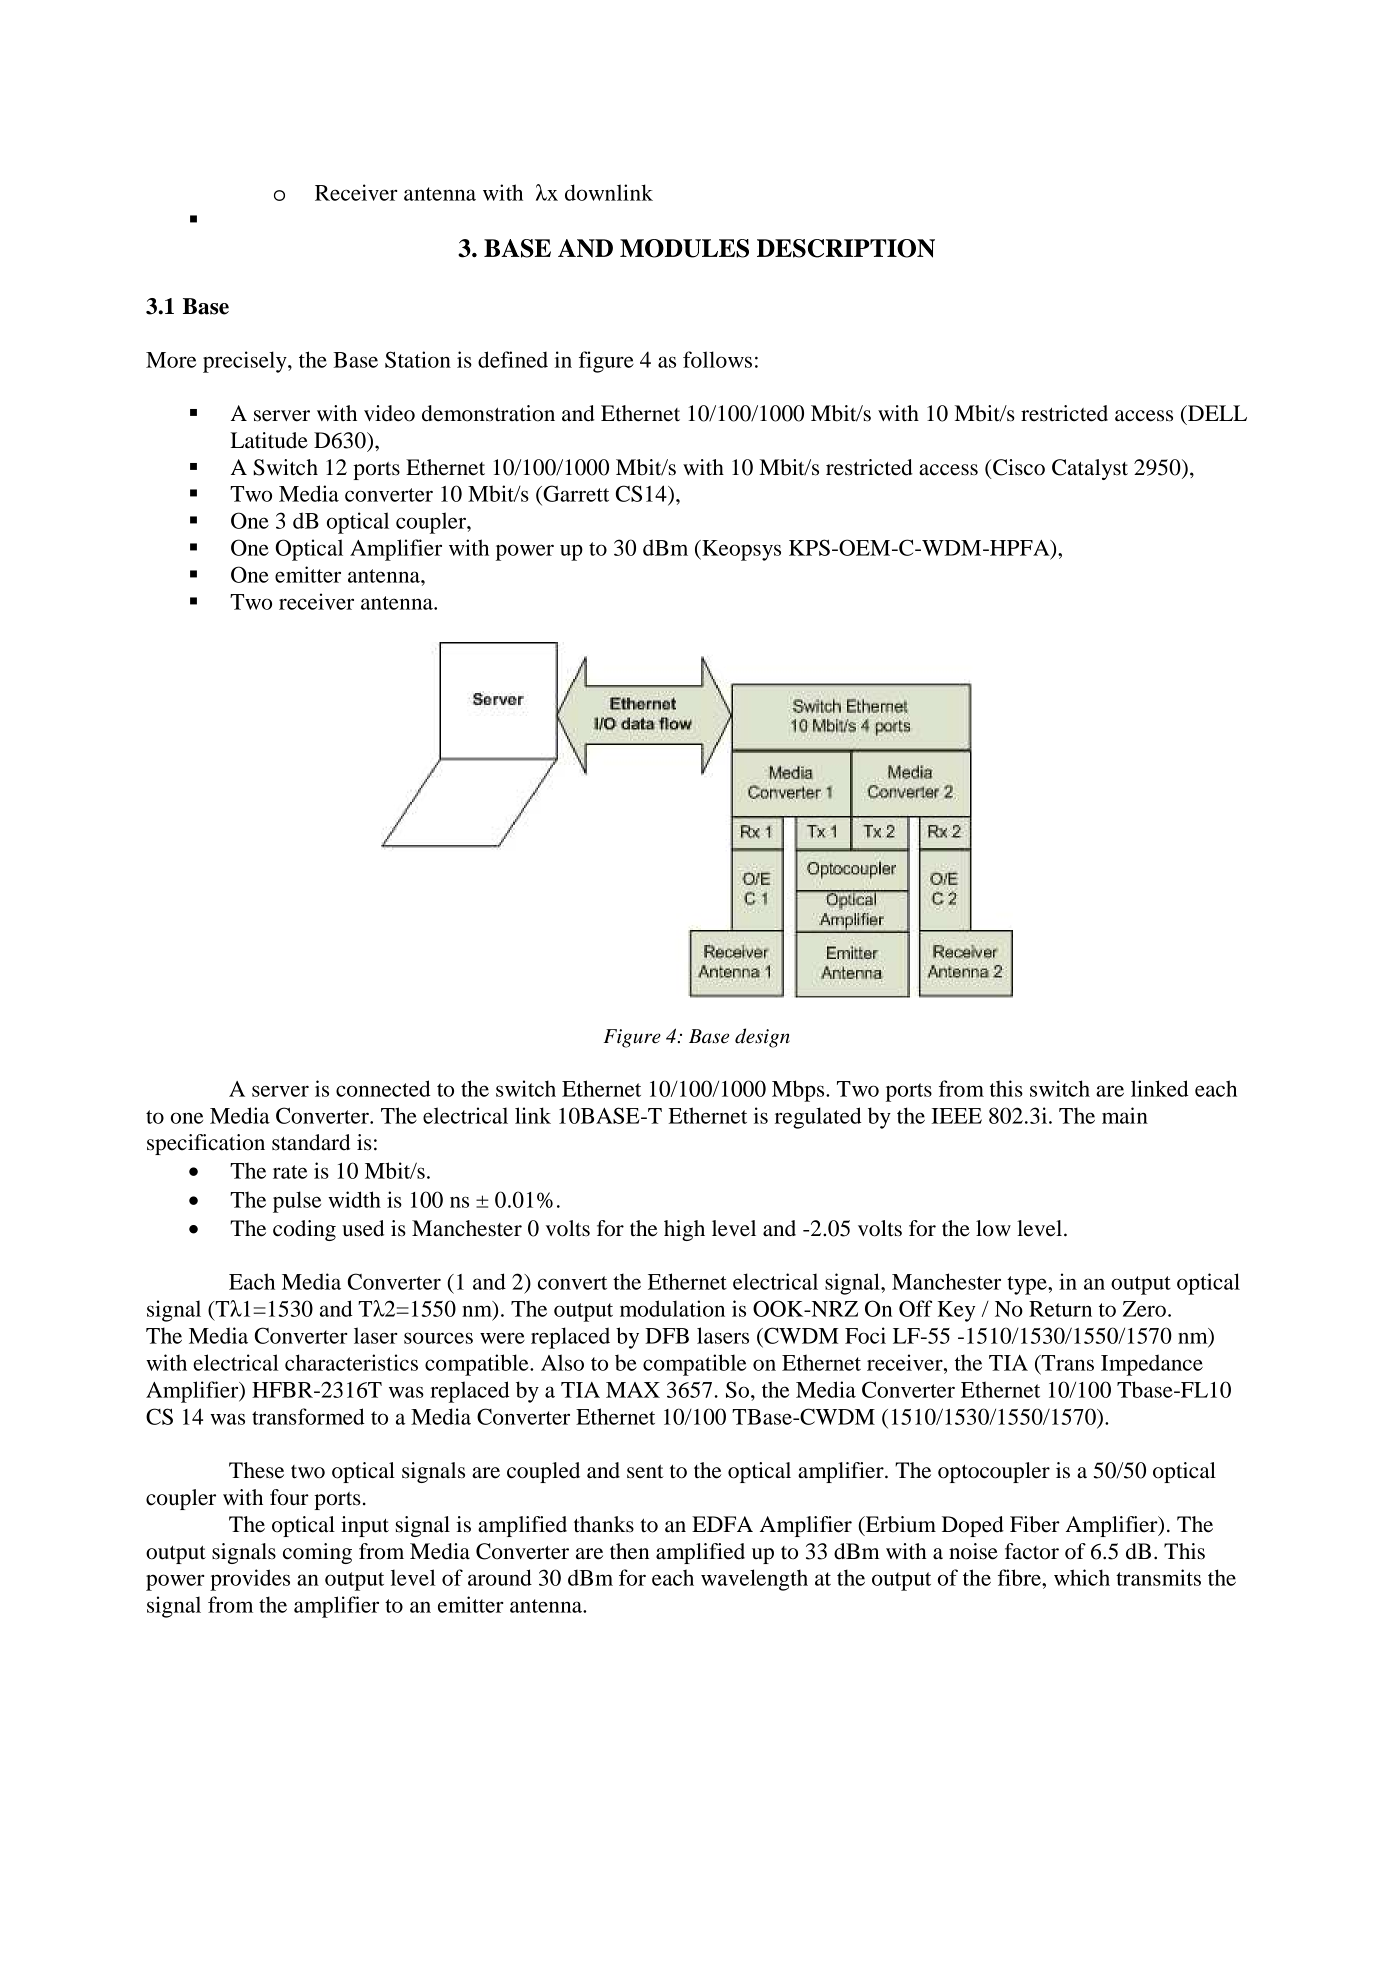 The width and height of the screenshot is (1393, 1972). I want to click on which, so click(1082, 1577).
